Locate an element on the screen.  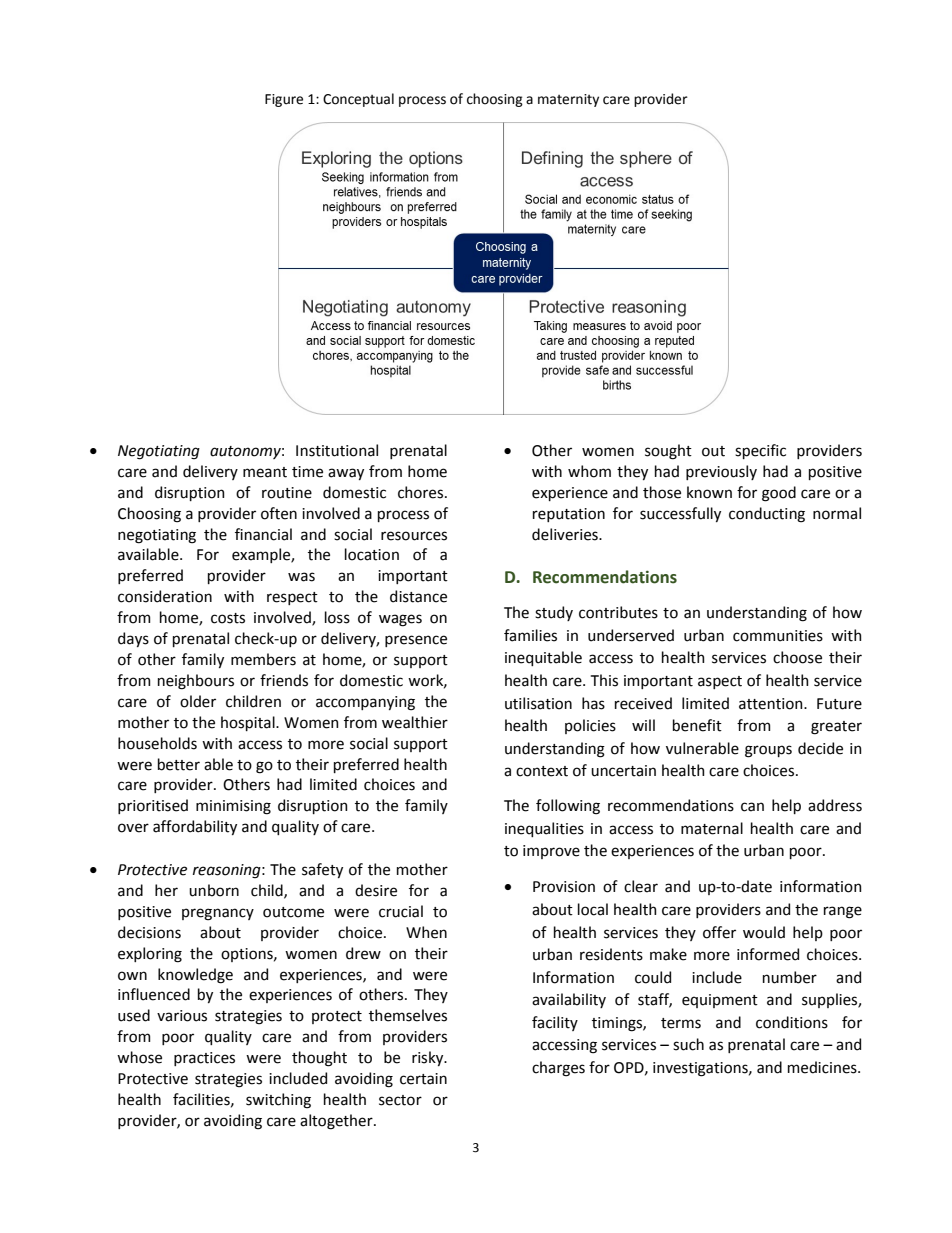
practices is located at coordinates (204, 1059).
